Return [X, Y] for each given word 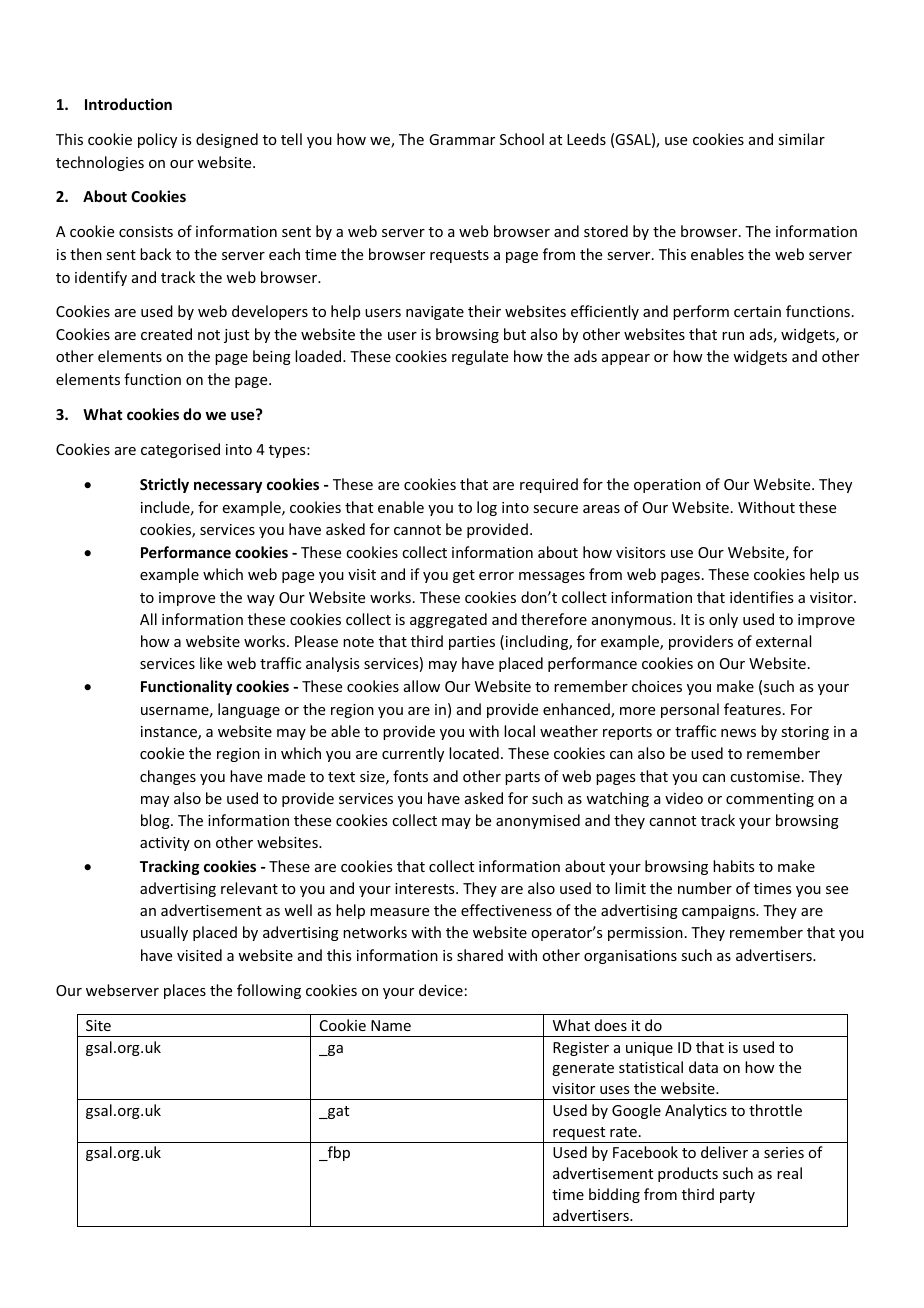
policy [157, 140]
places [185, 991]
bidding [614, 1195]
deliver [724, 1152]
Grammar [462, 139]
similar [801, 139]
